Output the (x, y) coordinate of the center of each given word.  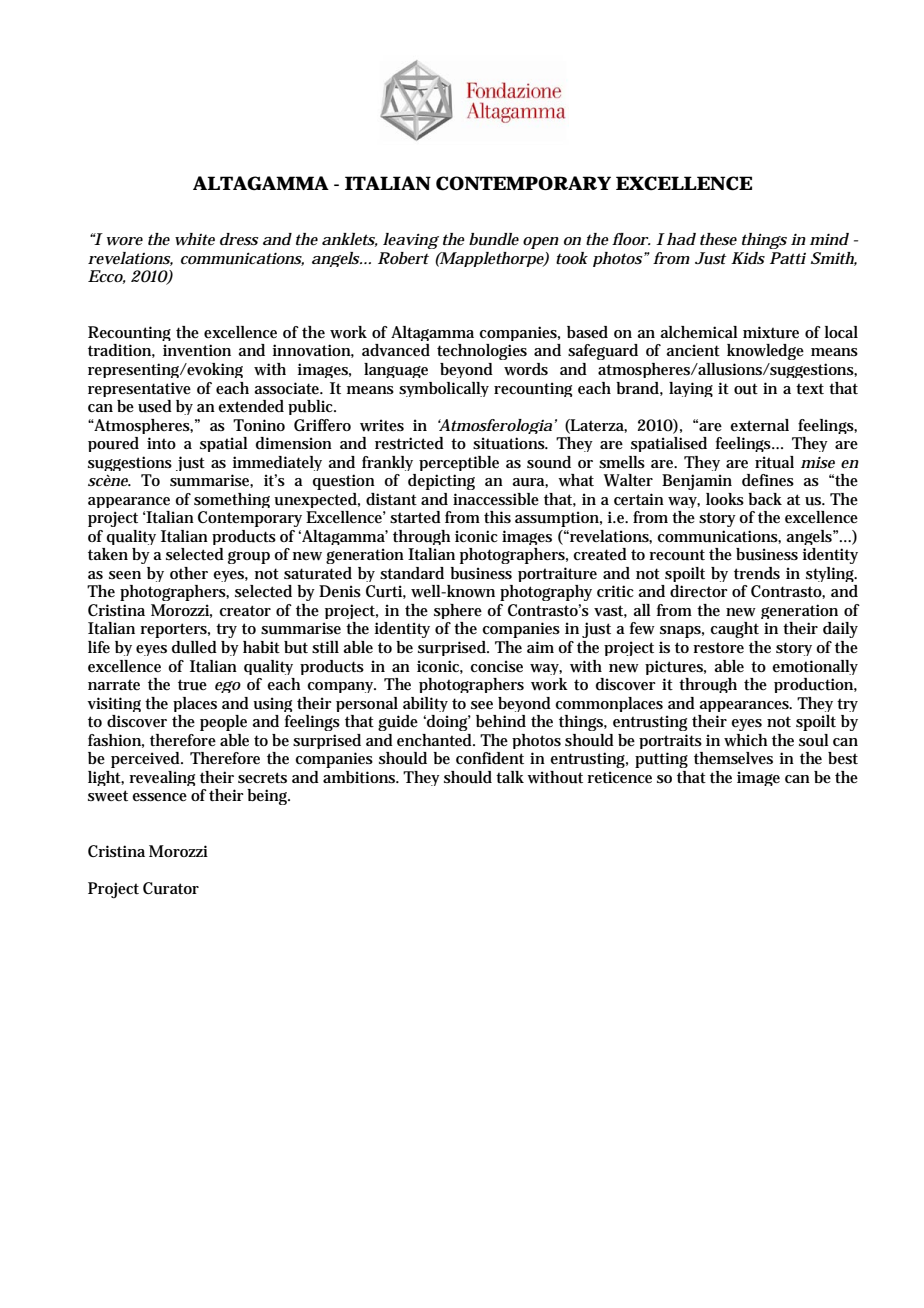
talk (510, 777)
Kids (748, 258)
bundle (494, 239)
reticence (619, 777)
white (195, 239)
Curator (171, 888)
